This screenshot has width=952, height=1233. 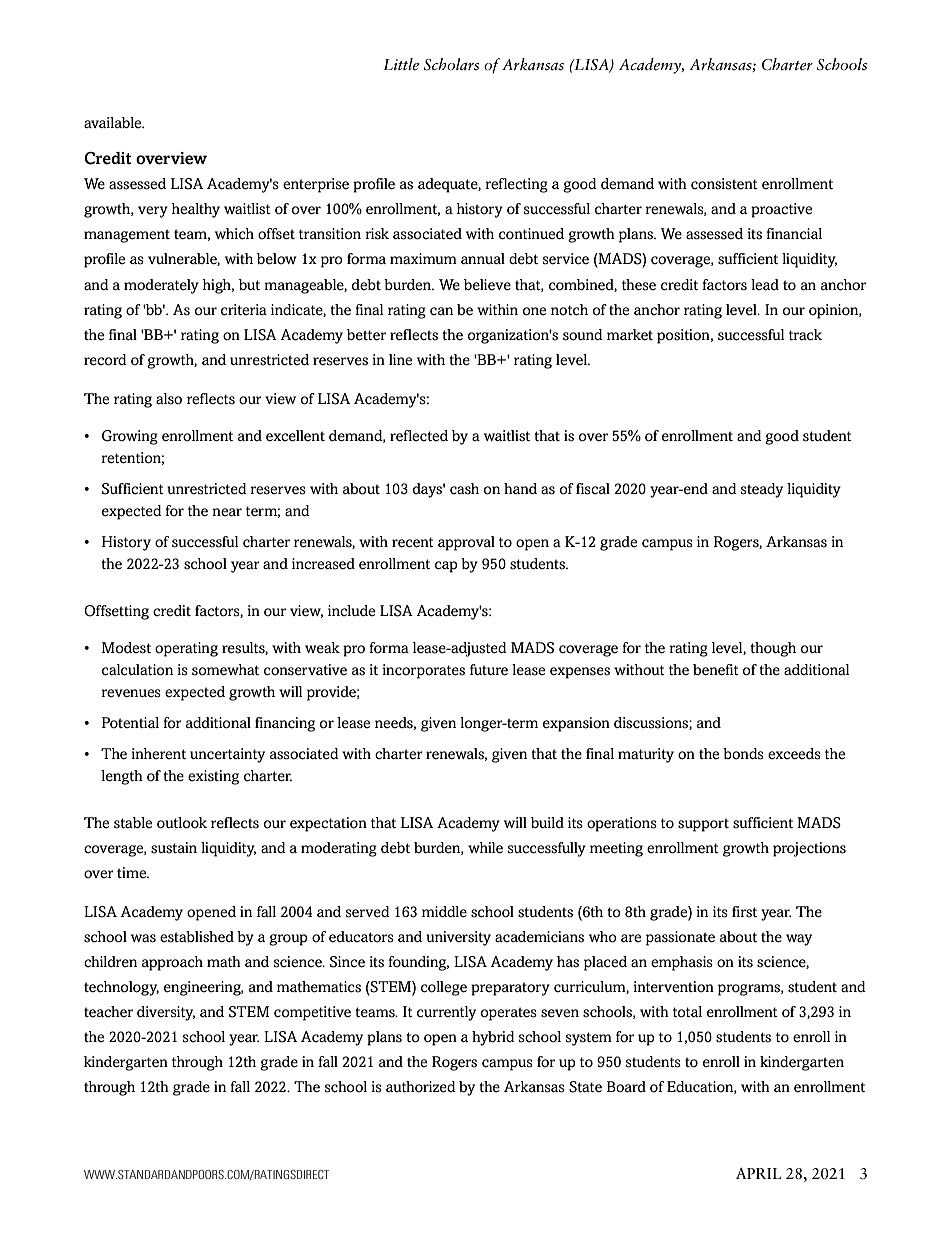 I want to click on consistent, so click(x=724, y=184).
